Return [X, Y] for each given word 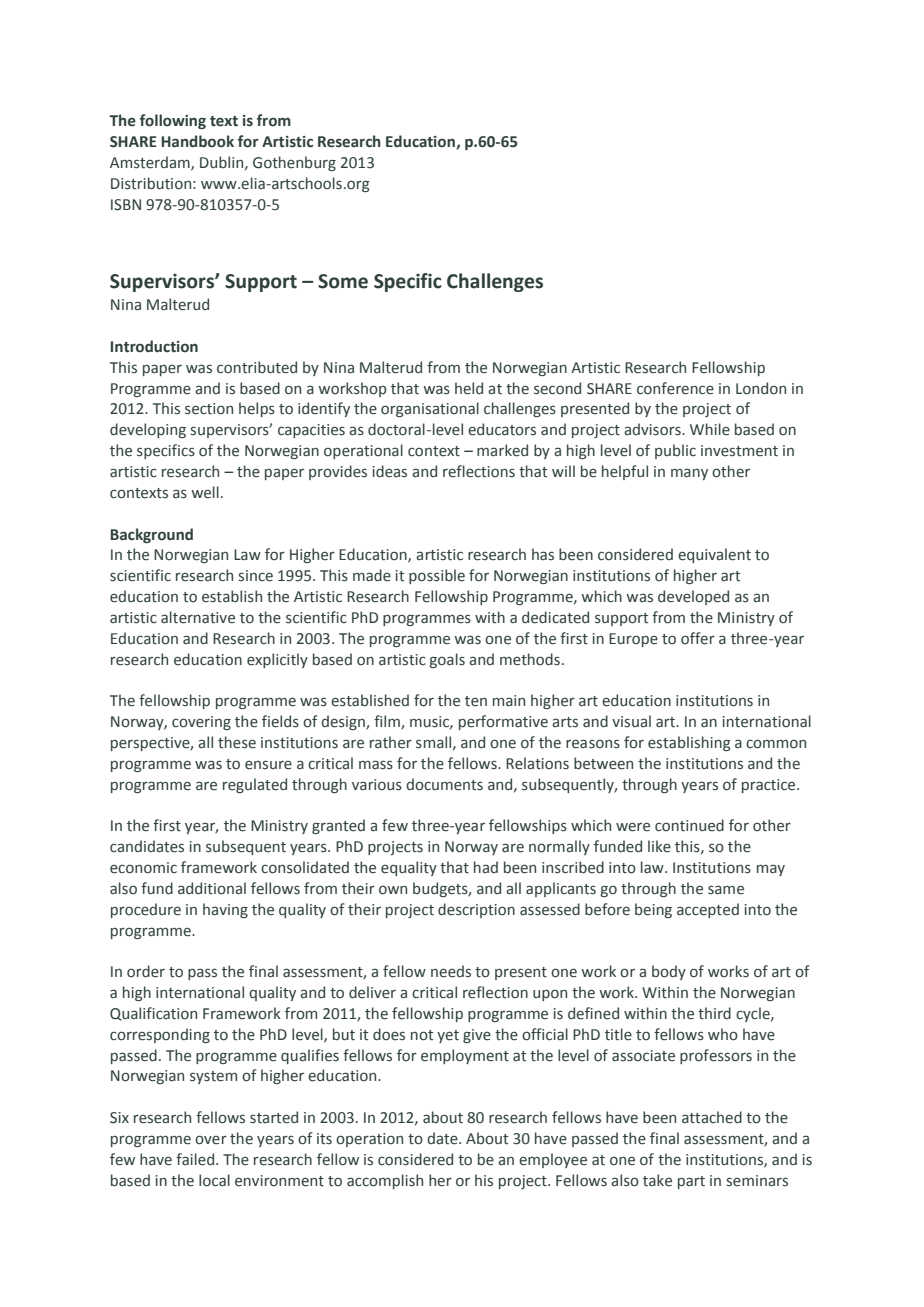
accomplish [385, 1181]
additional [212, 888]
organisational [430, 409]
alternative [198, 617]
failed [196, 1159]
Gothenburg [294, 163]
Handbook [197, 141]
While [710, 429]
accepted [708, 910]
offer [698, 638]
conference [675, 388]
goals [447, 660]
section [209, 409]
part [691, 1182]
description [476, 910]
